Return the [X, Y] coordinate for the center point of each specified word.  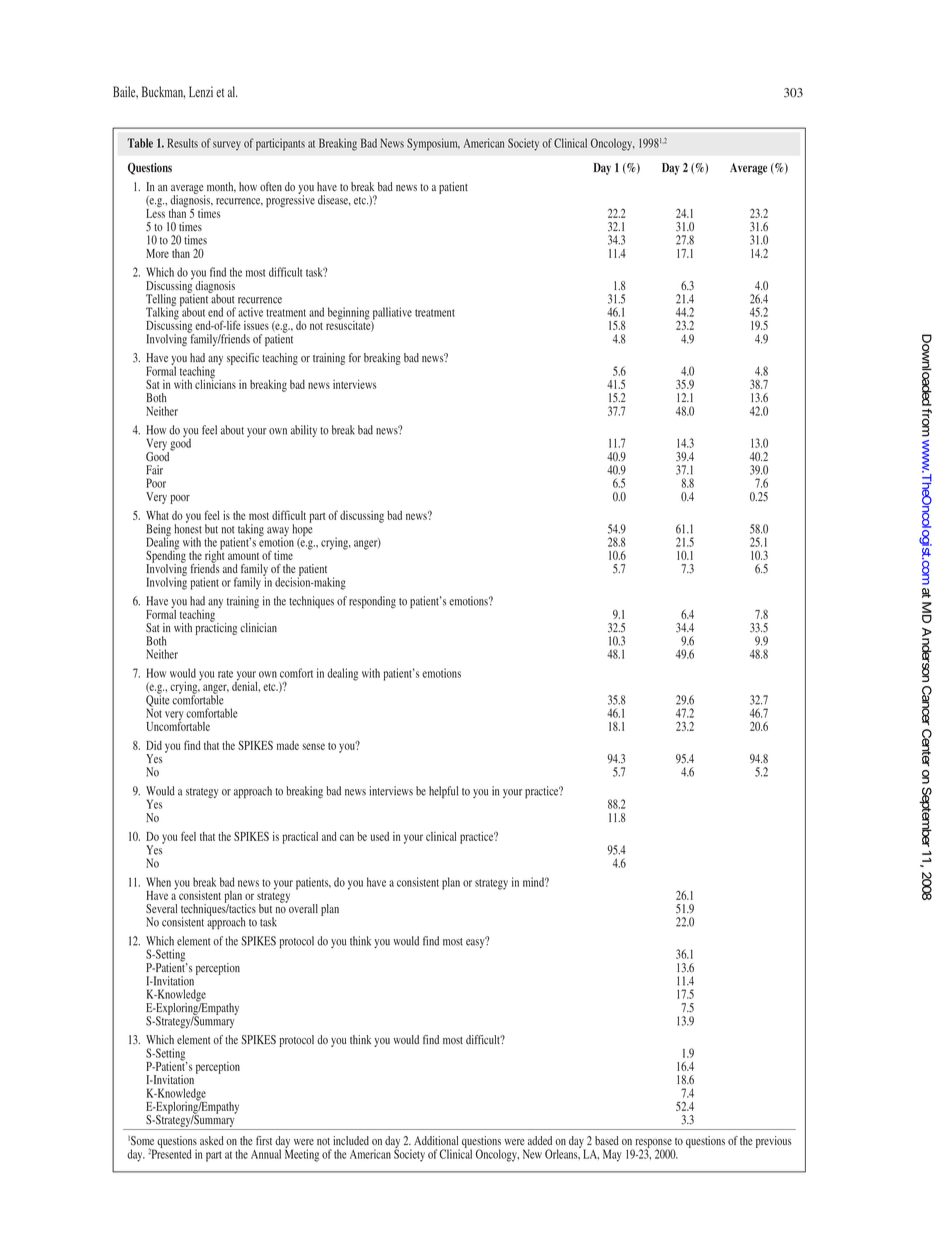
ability [304, 431]
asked [212, 1140]
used [380, 836]
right [214, 556]
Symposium [433, 144]
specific [243, 359]
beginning [350, 314]
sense [313, 746]
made [288, 745]
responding [372, 602]
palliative [391, 314]
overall [303, 908]
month [221, 187]
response [653, 1145]
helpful [443, 792]
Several [161, 908]
